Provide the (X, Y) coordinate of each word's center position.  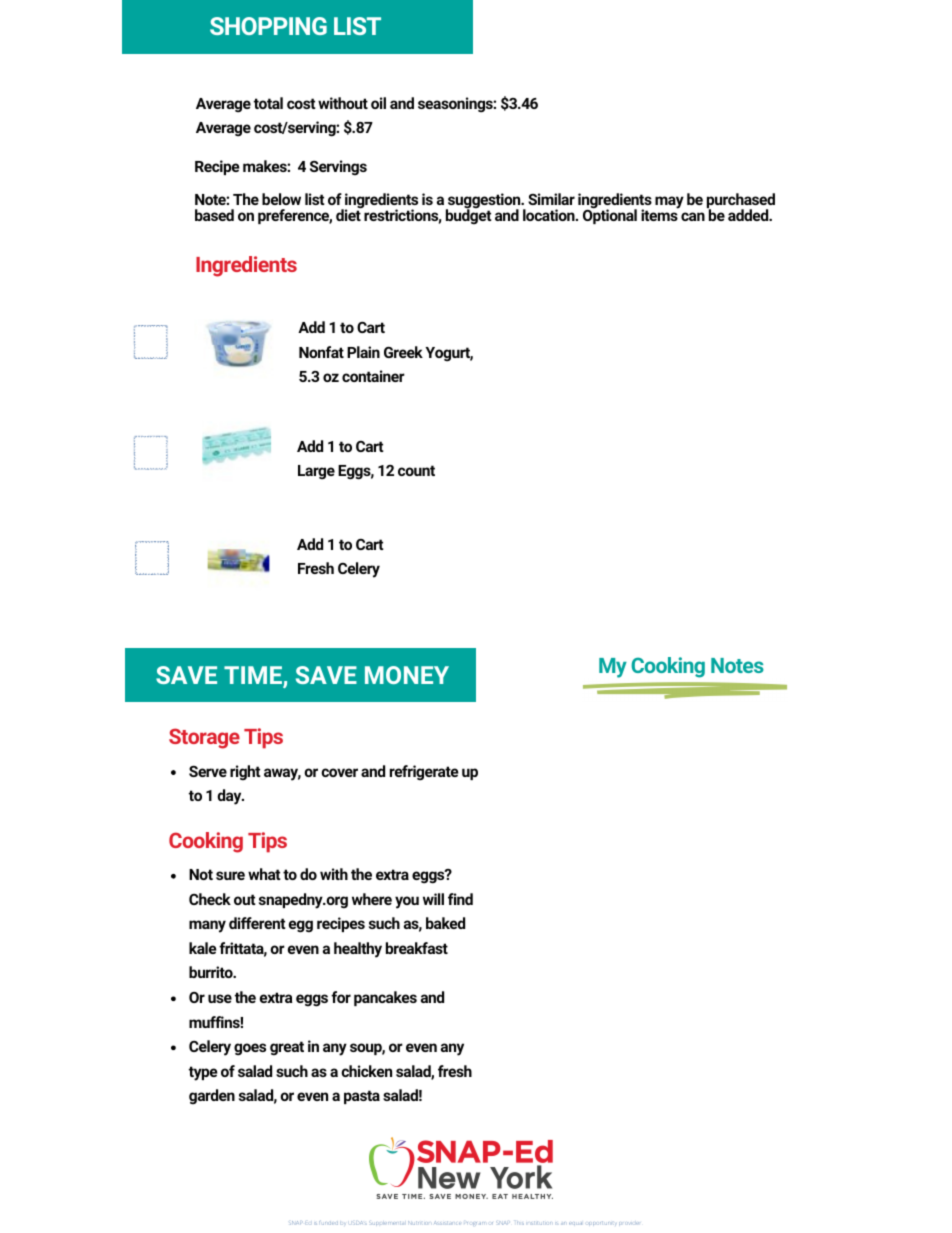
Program (476, 1223)
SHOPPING (268, 26)
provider (629, 1223)
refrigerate (424, 773)
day (230, 797)
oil (378, 103)
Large (316, 472)
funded (328, 1223)
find (460, 899)
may (669, 202)
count (416, 470)
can (693, 216)
